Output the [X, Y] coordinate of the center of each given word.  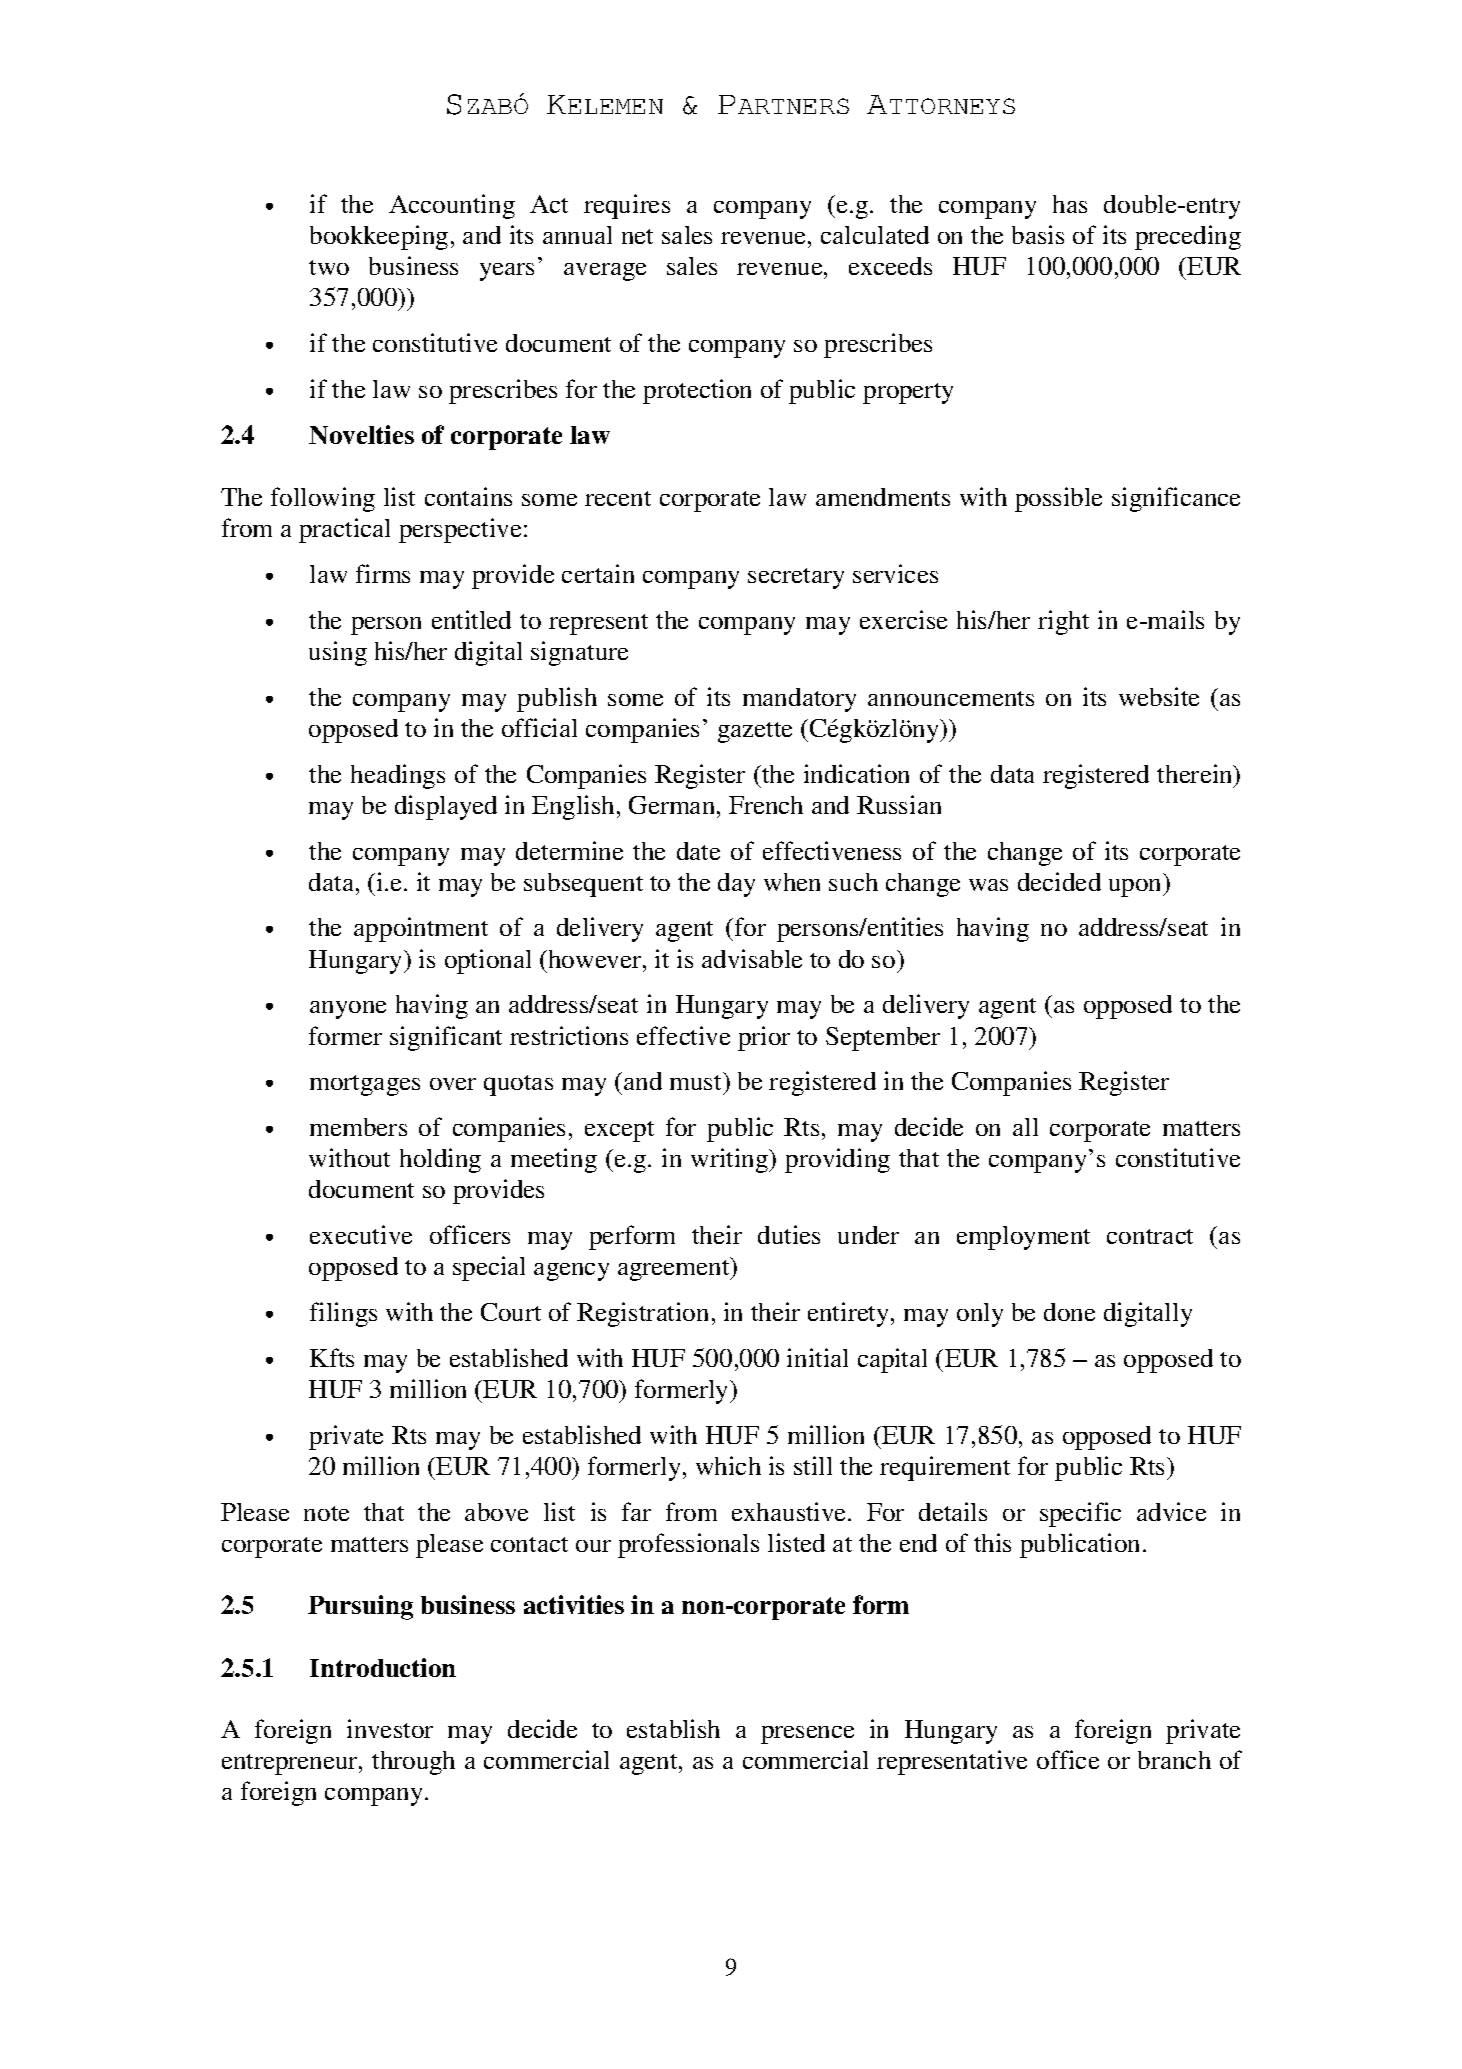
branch [1174, 1760]
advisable [752, 958]
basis [1038, 234]
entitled [471, 619]
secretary [796, 578]
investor [390, 1728]
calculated [875, 235]
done [1069, 1312]
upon [1136, 888]
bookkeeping [379, 237]
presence [807, 1735]
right [1063, 622]
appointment [421, 929]
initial [817, 1357]
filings [343, 1314]
